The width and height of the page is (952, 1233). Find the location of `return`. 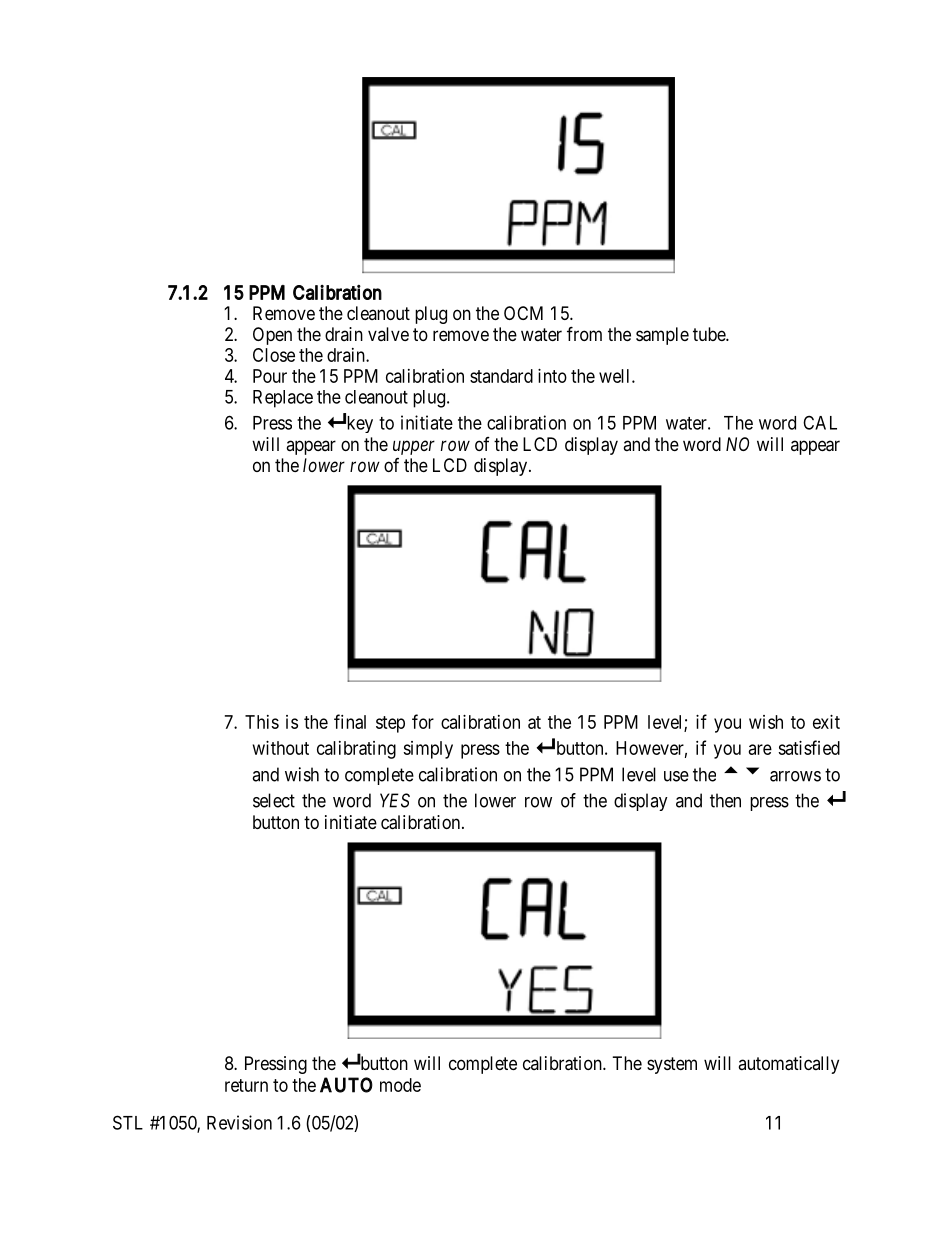

return is located at coordinates (246, 1085).
